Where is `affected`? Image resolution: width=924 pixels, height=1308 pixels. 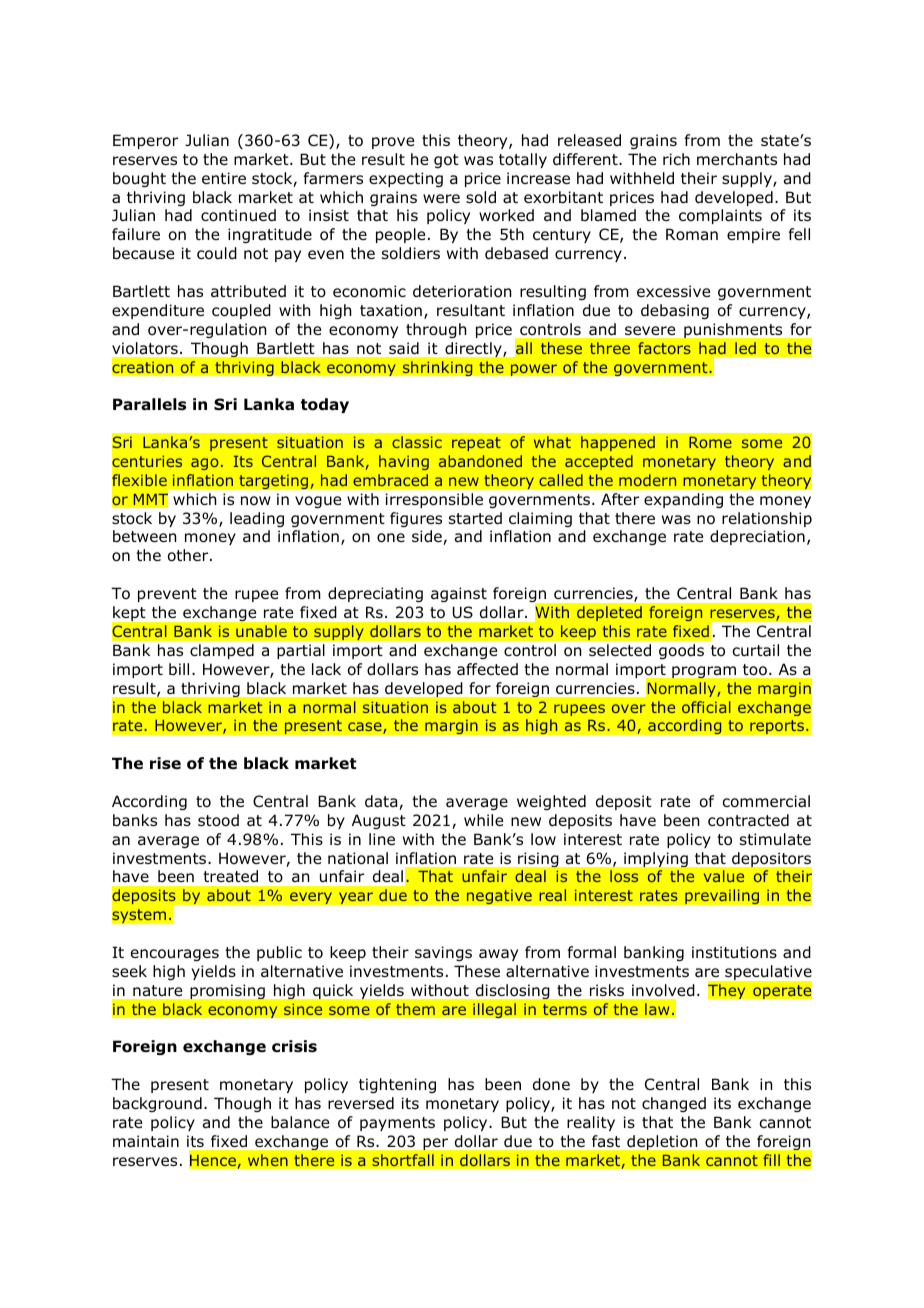
affected is located at coordinates (487, 669).
